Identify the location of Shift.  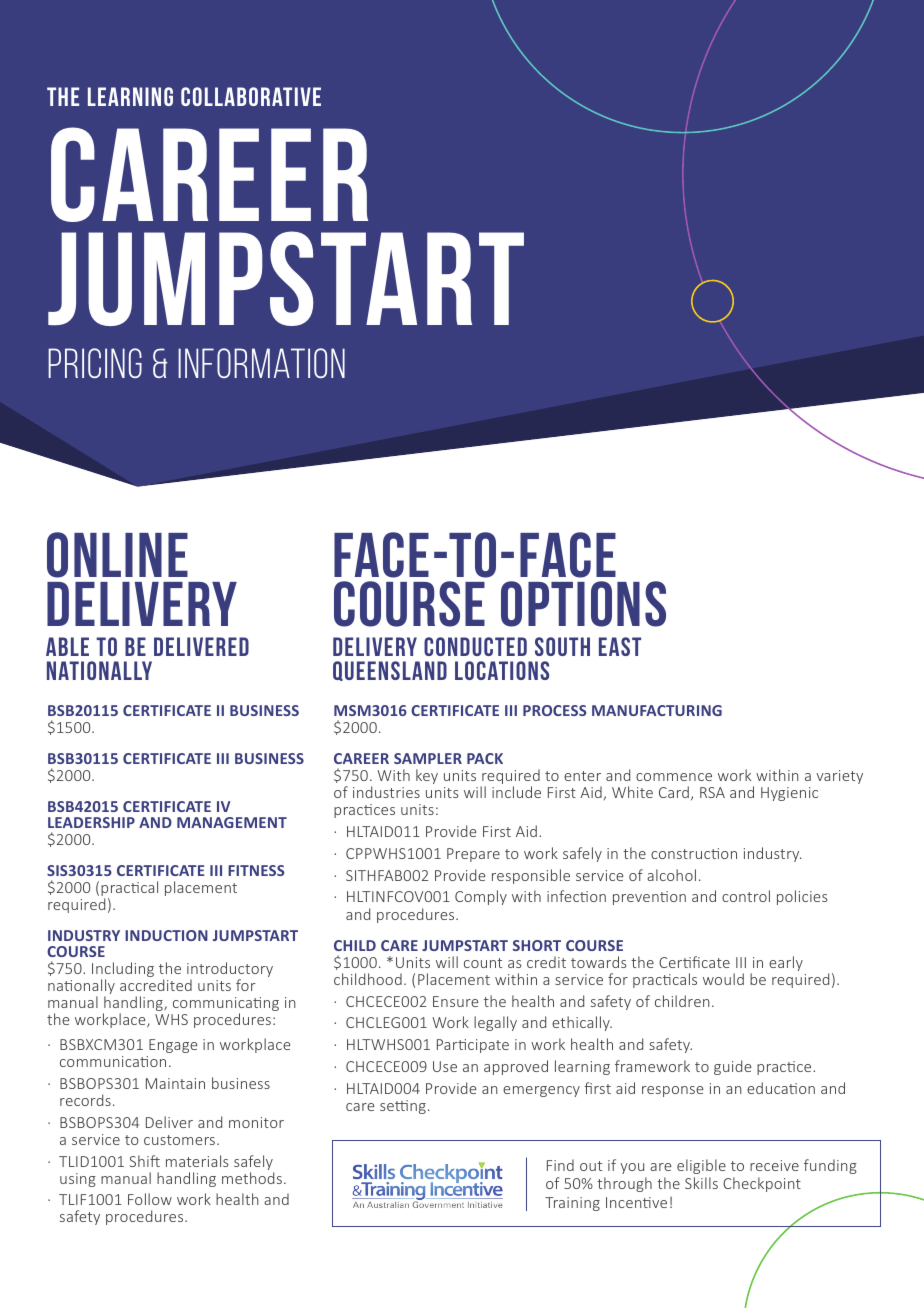
(145, 1161).
